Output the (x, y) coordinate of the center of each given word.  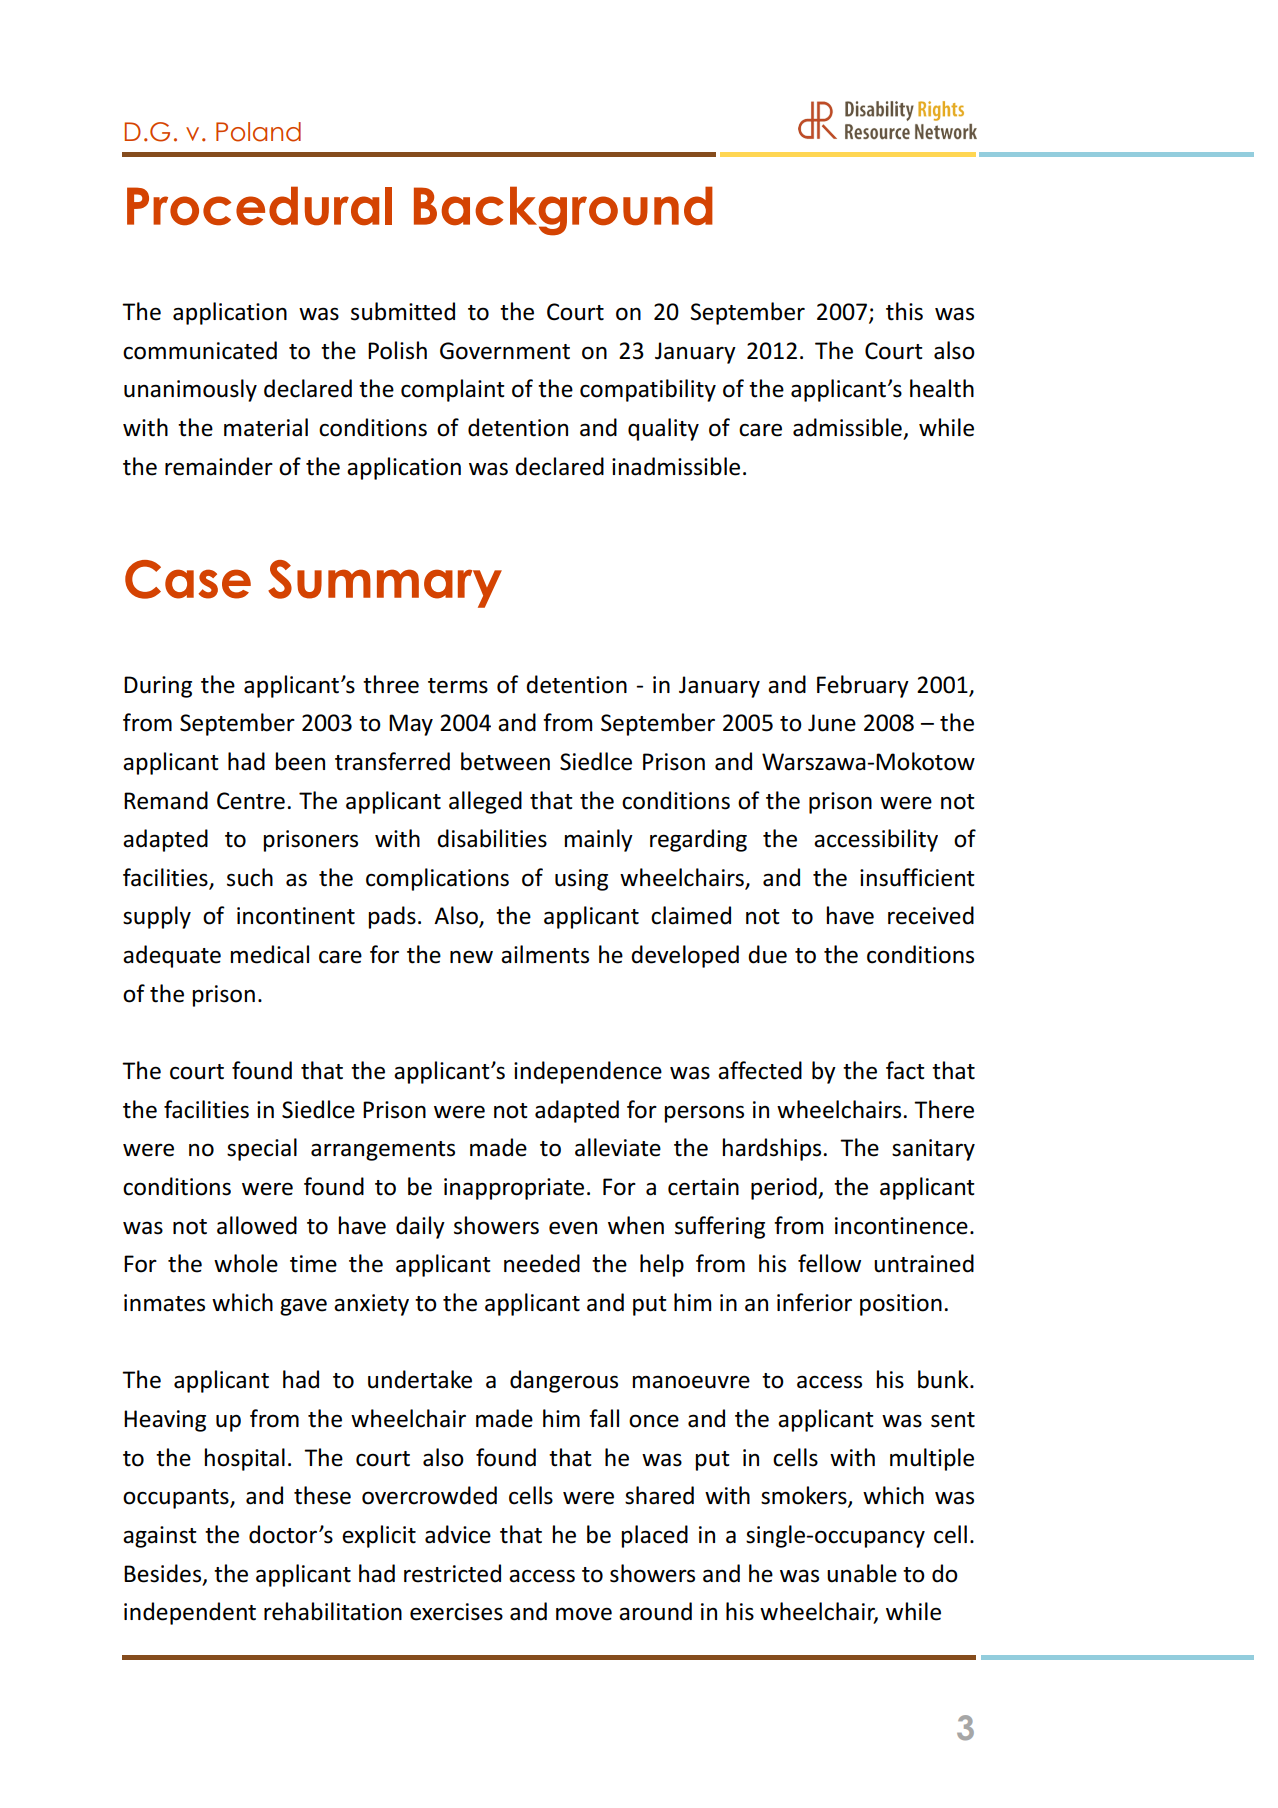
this (904, 311)
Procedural (259, 206)
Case (188, 579)
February (863, 686)
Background (563, 211)
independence (588, 1072)
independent (190, 1613)
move (584, 1614)
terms (458, 686)
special (262, 1149)
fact (905, 1070)
